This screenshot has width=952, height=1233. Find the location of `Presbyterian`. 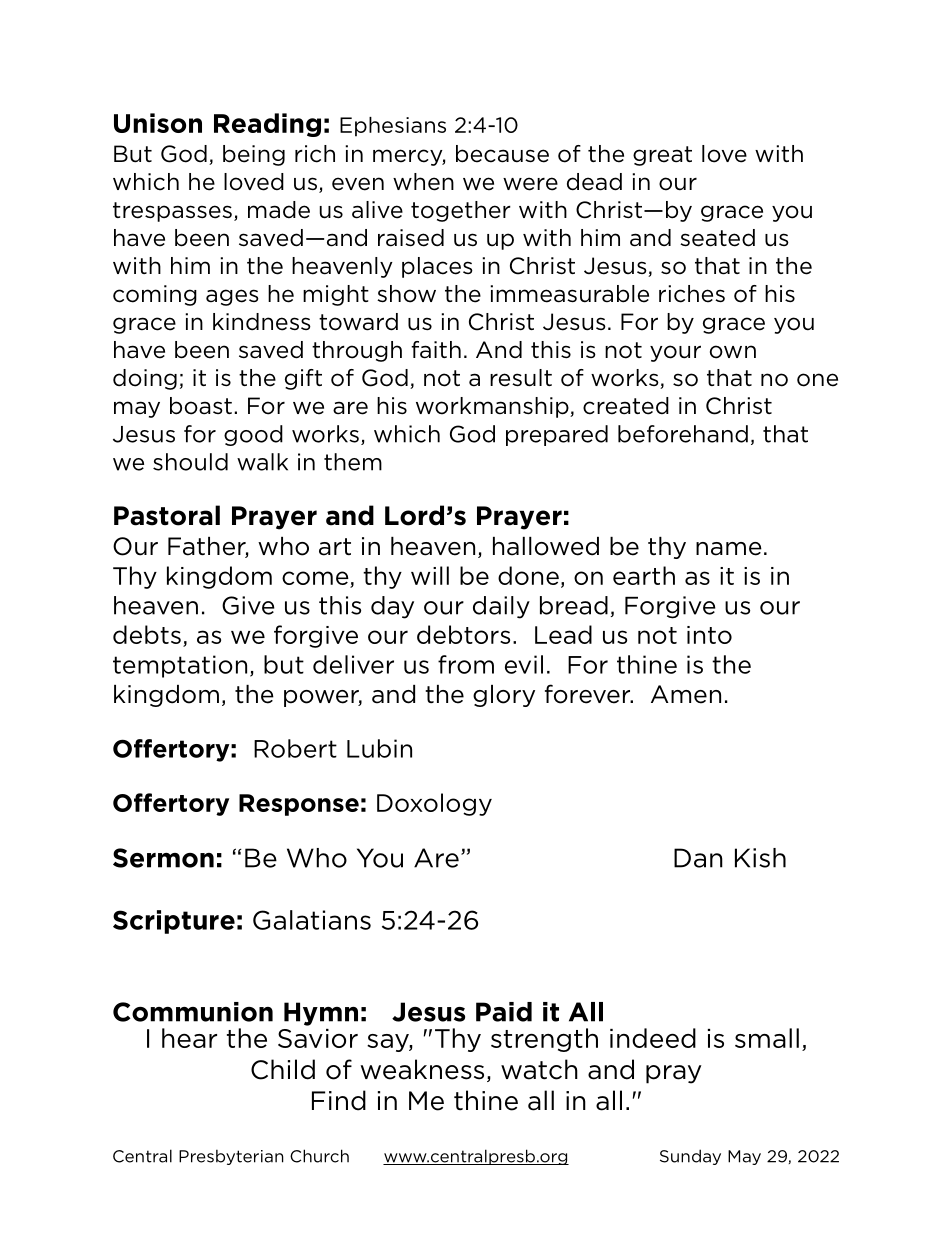

Presbyterian is located at coordinates (231, 1157).
